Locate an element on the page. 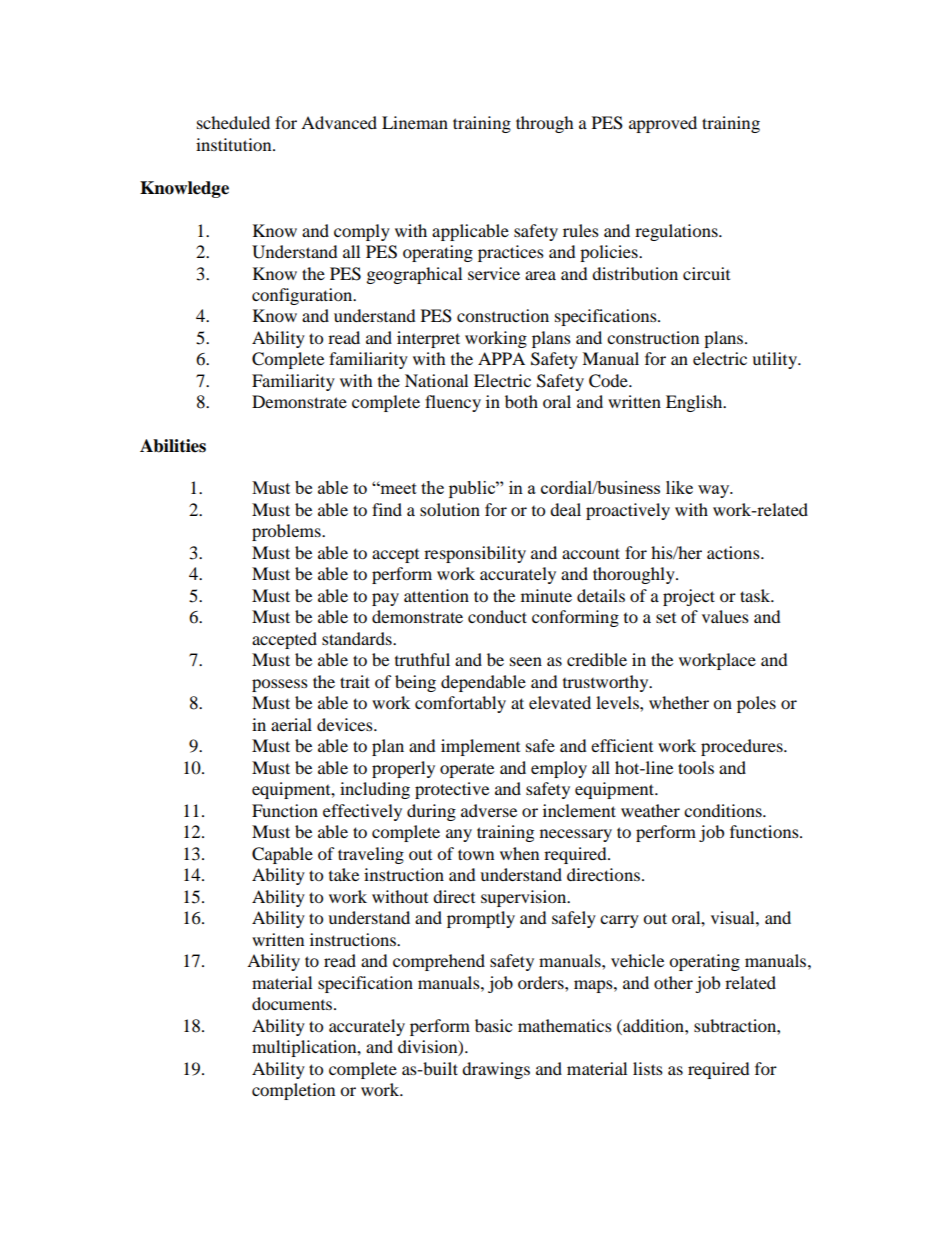  conditions is located at coordinates (724, 810).
